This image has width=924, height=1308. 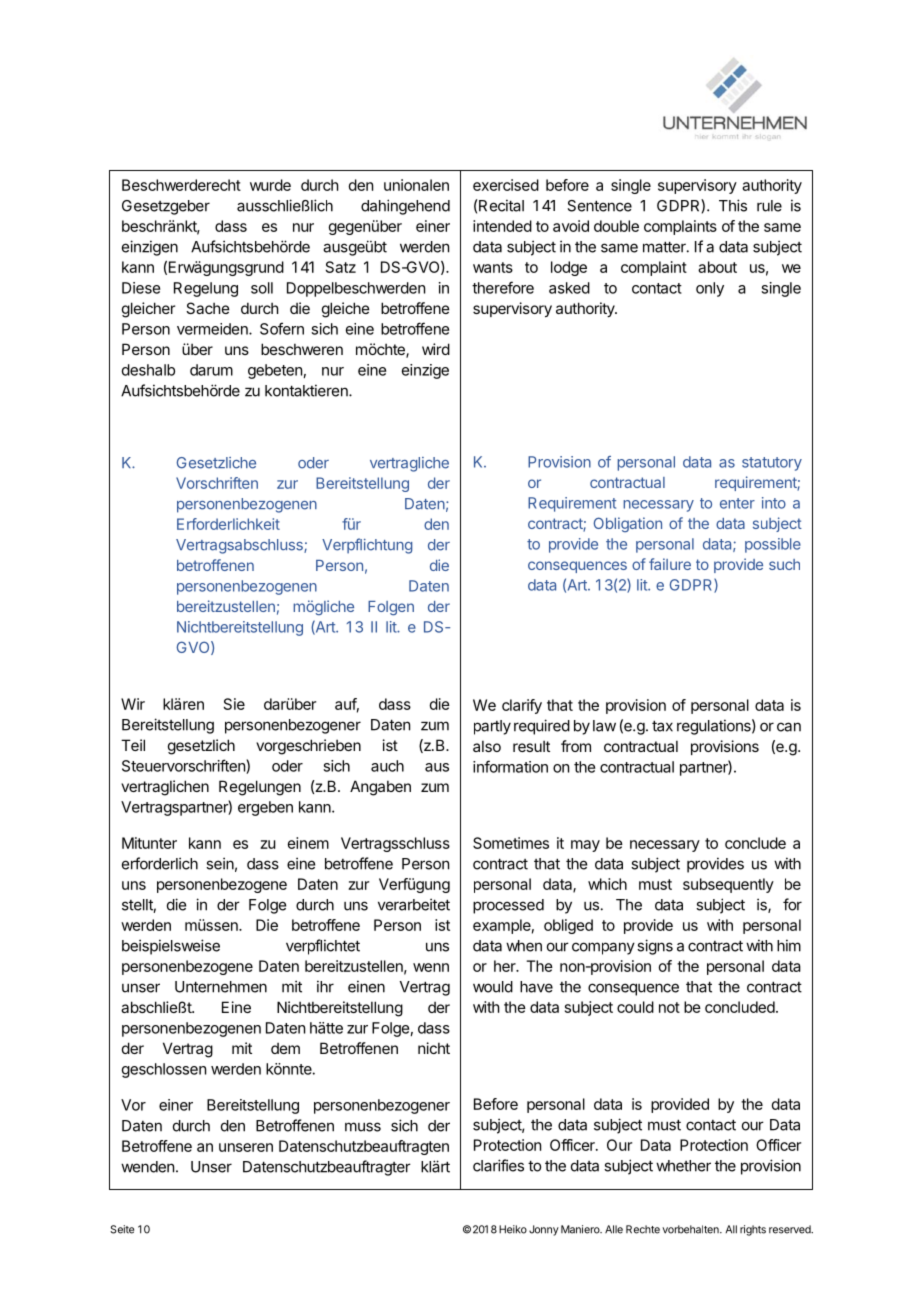 I want to click on ihr, so click(x=325, y=986).
